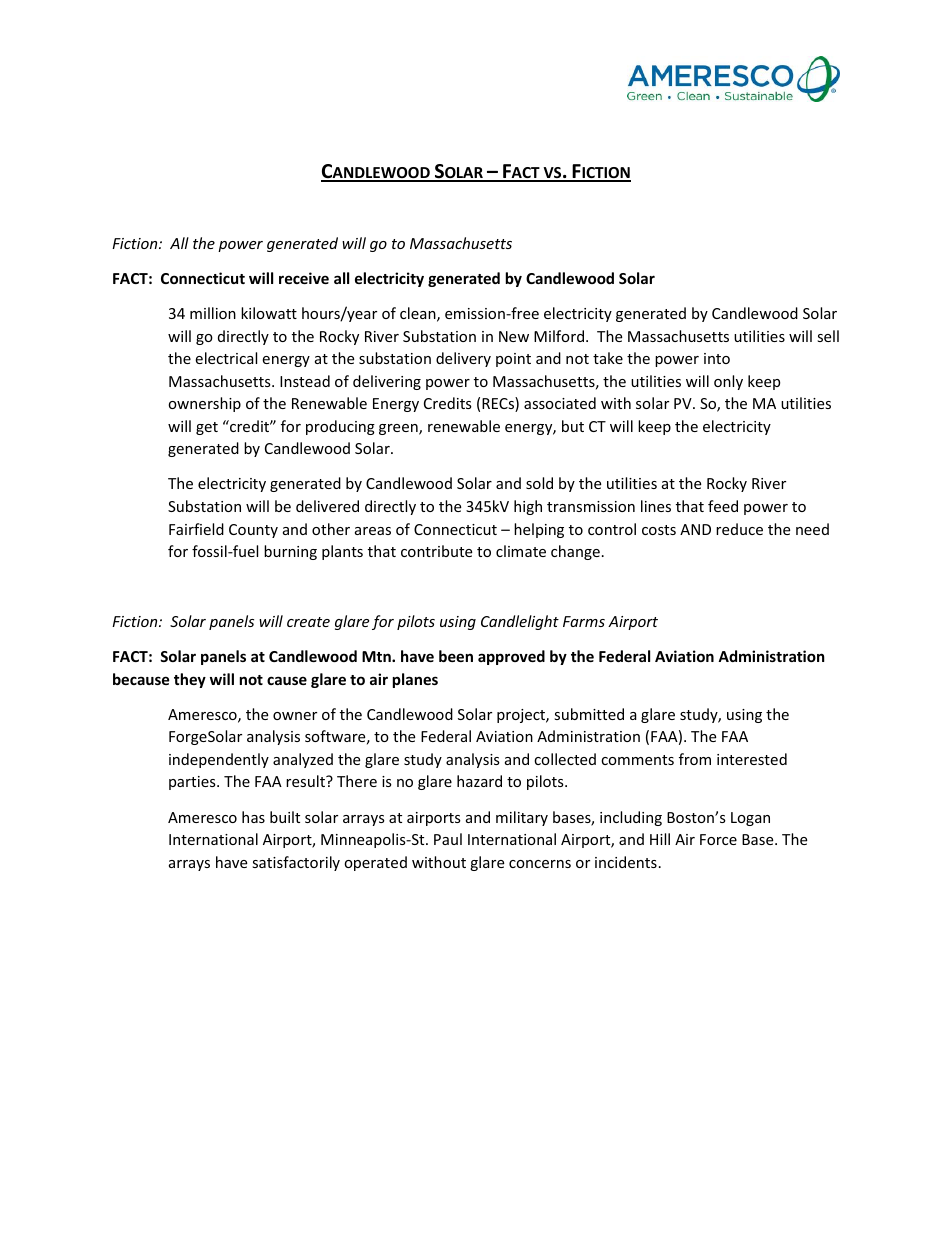 The height and width of the image is (1233, 952). I want to click on analyzed, so click(303, 760).
